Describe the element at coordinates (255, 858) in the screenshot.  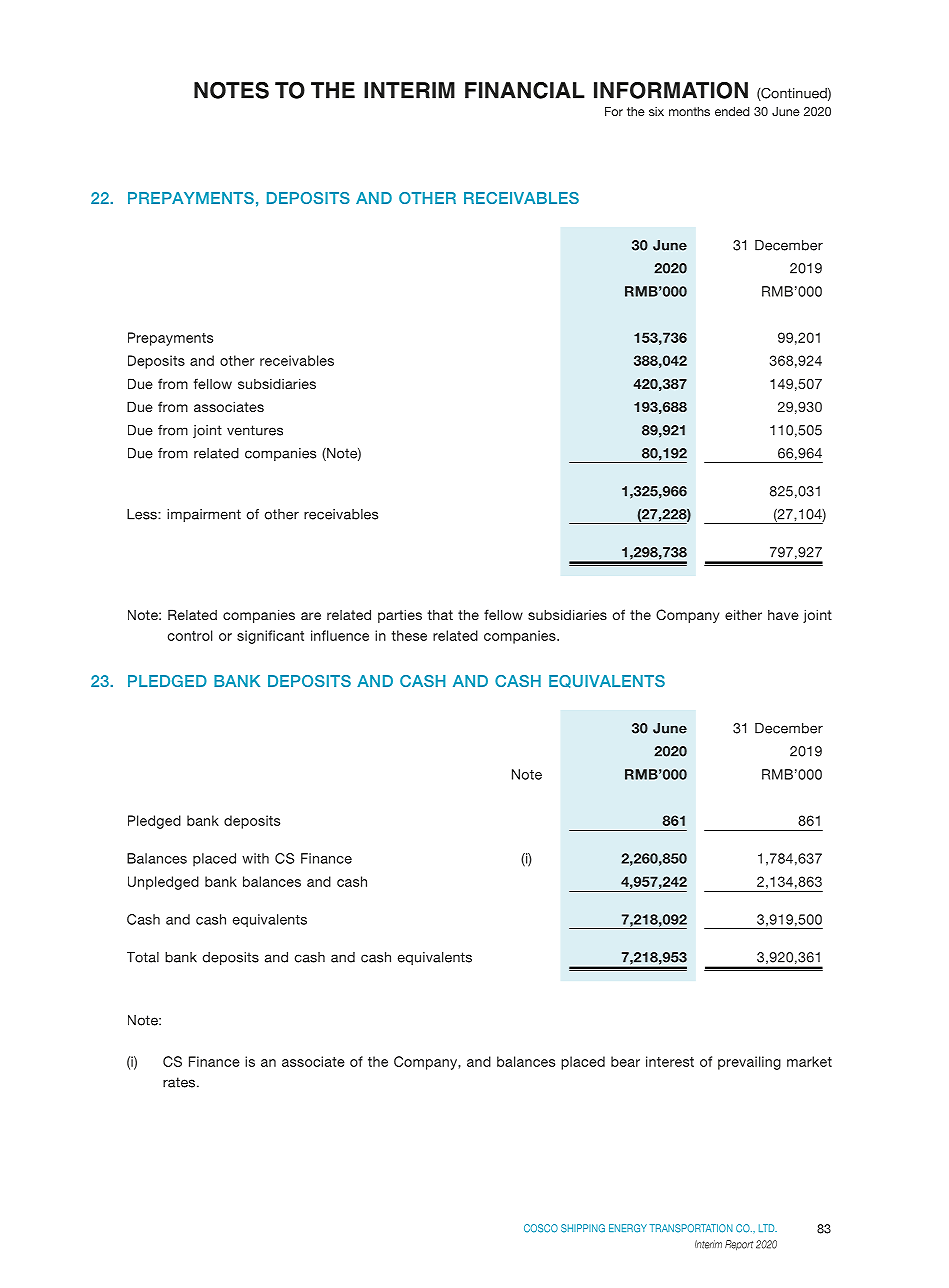
I see `with` at that location.
